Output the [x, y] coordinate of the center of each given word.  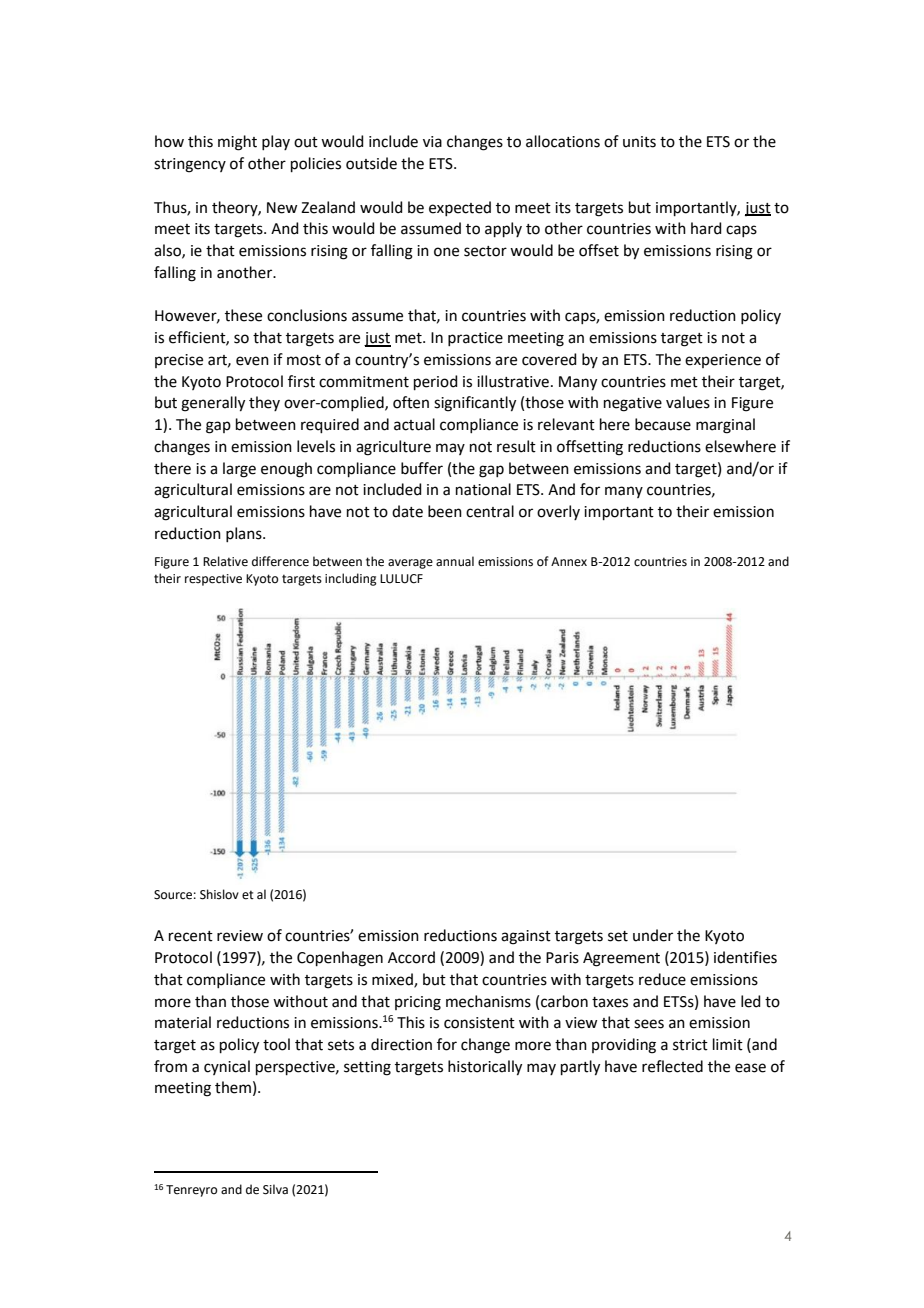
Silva [275, 1189]
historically [485, 1068]
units [639, 142]
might [237, 143]
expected [460, 208]
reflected [672, 1066]
